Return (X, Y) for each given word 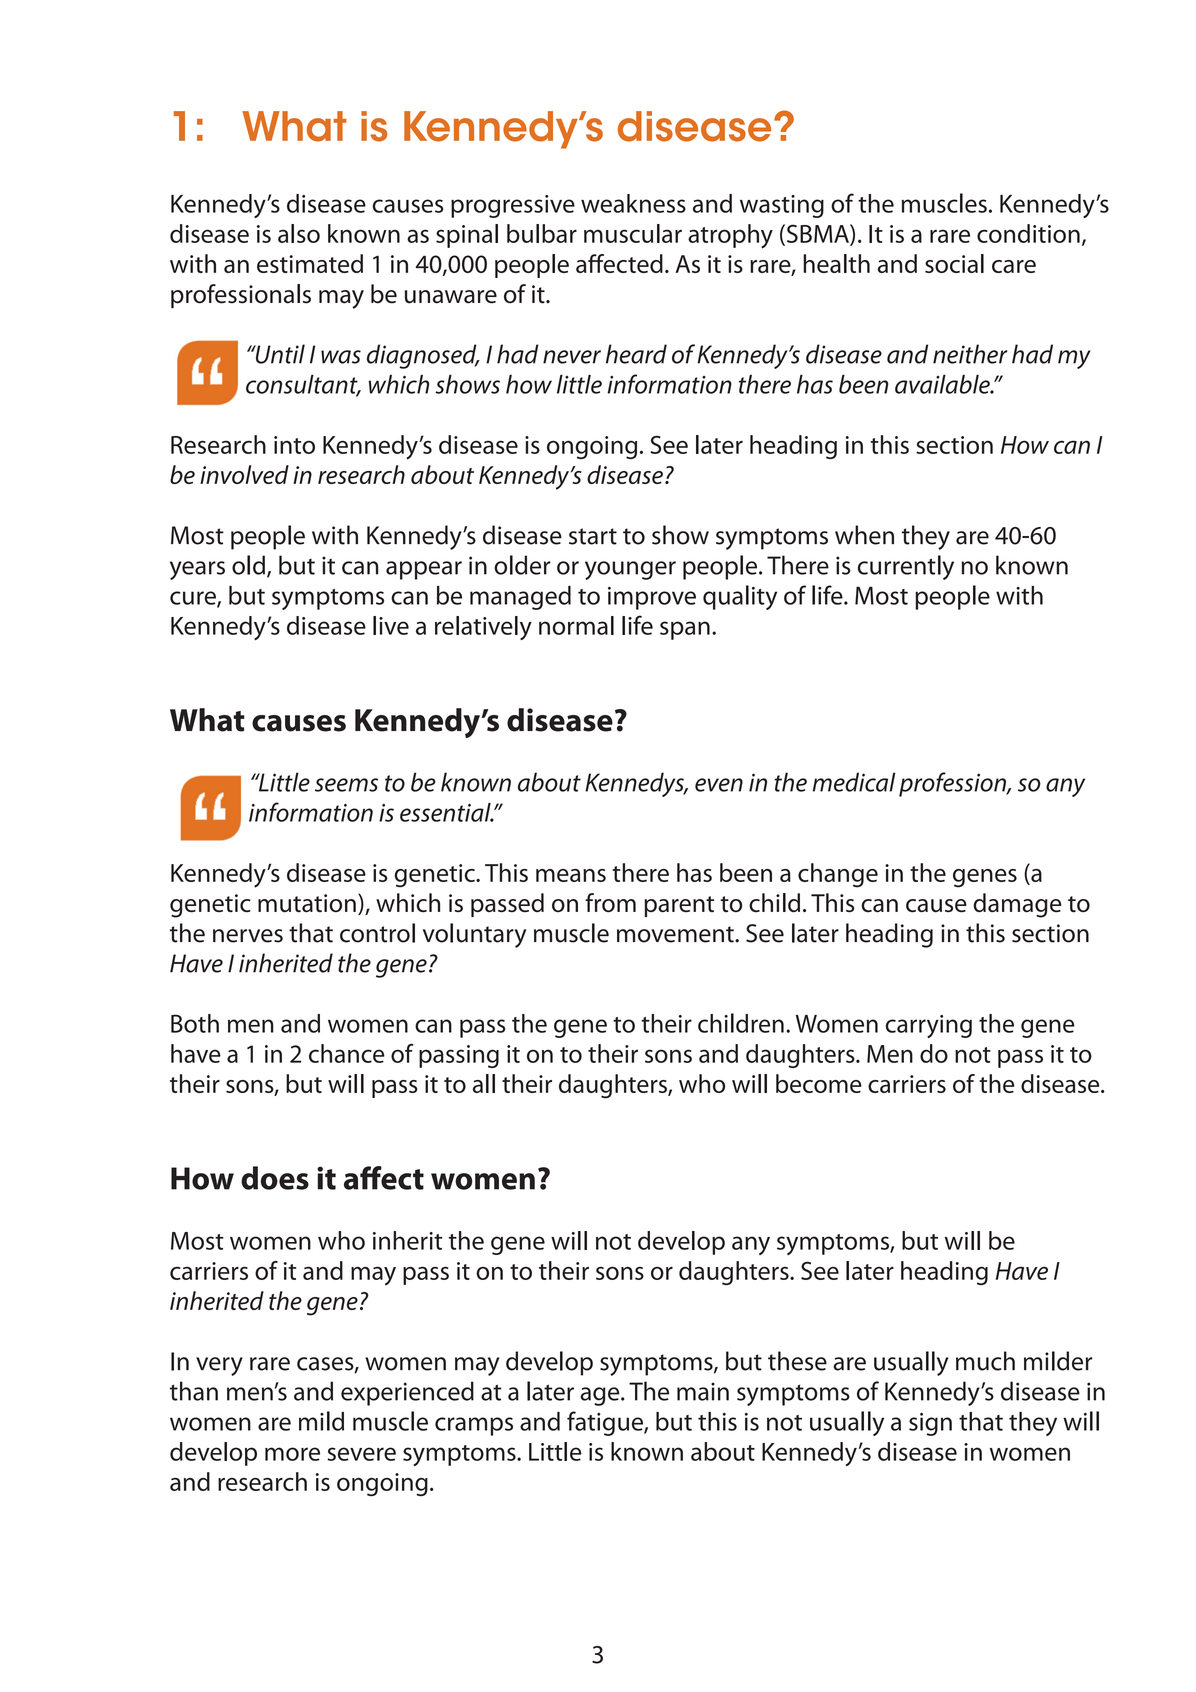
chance (347, 1053)
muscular (633, 233)
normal (576, 625)
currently (906, 567)
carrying (929, 1026)
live (391, 625)
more (292, 1454)
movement (676, 934)
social (954, 263)
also (299, 233)
